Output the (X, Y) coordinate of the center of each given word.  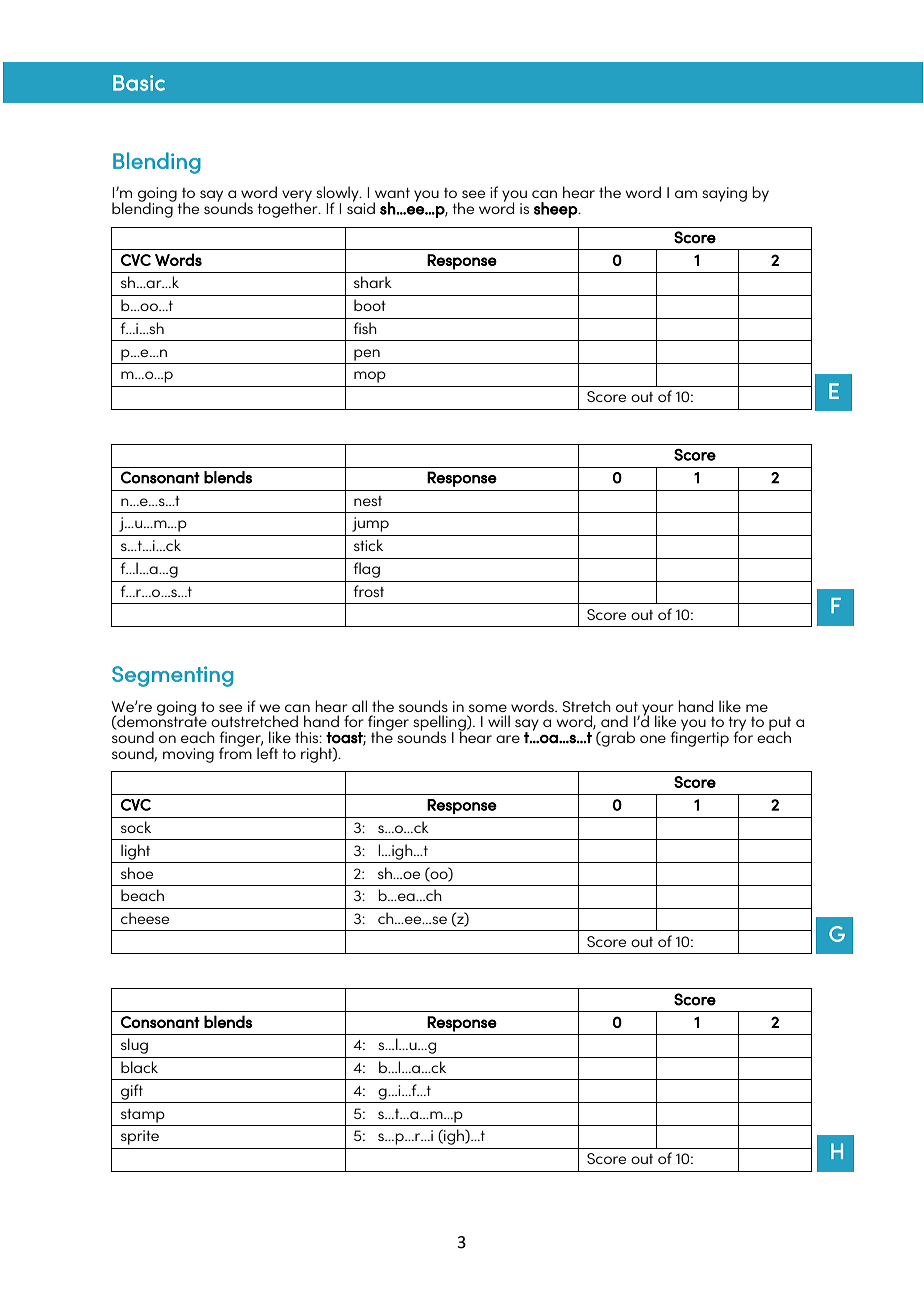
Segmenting (172, 676)
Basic (139, 83)
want (392, 193)
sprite (140, 1137)
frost (368, 591)
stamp (143, 1116)
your (658, 711)
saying (724, 194)
